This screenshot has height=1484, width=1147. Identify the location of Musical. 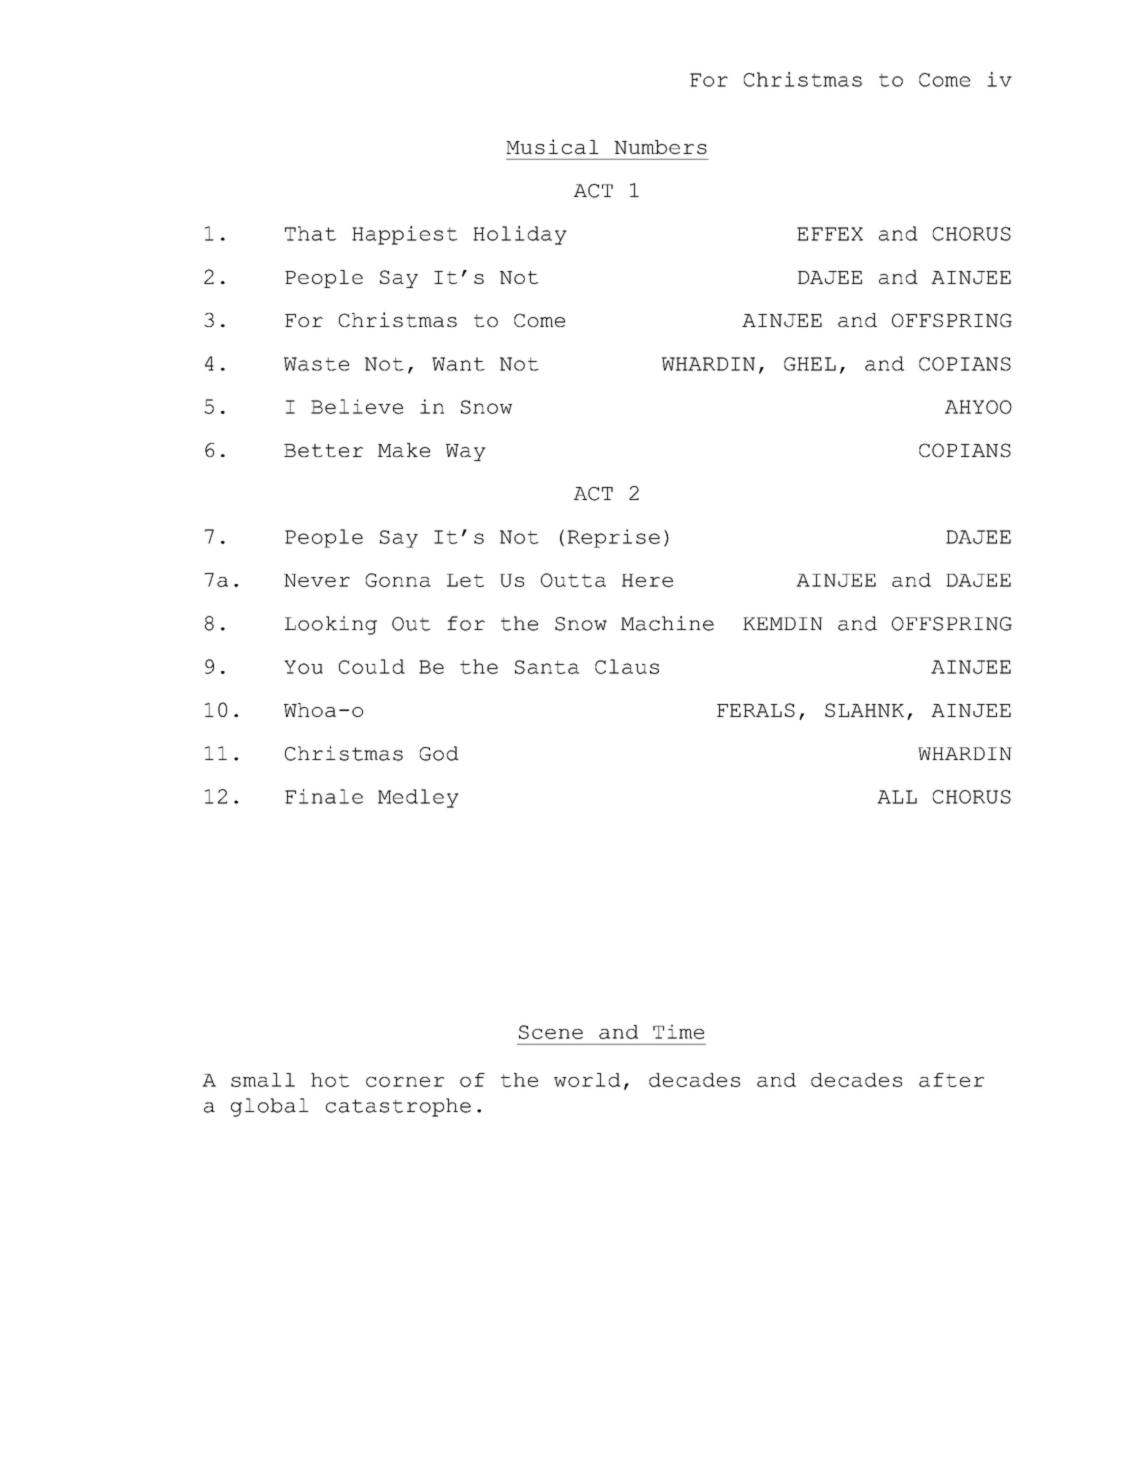
(552, 146).
